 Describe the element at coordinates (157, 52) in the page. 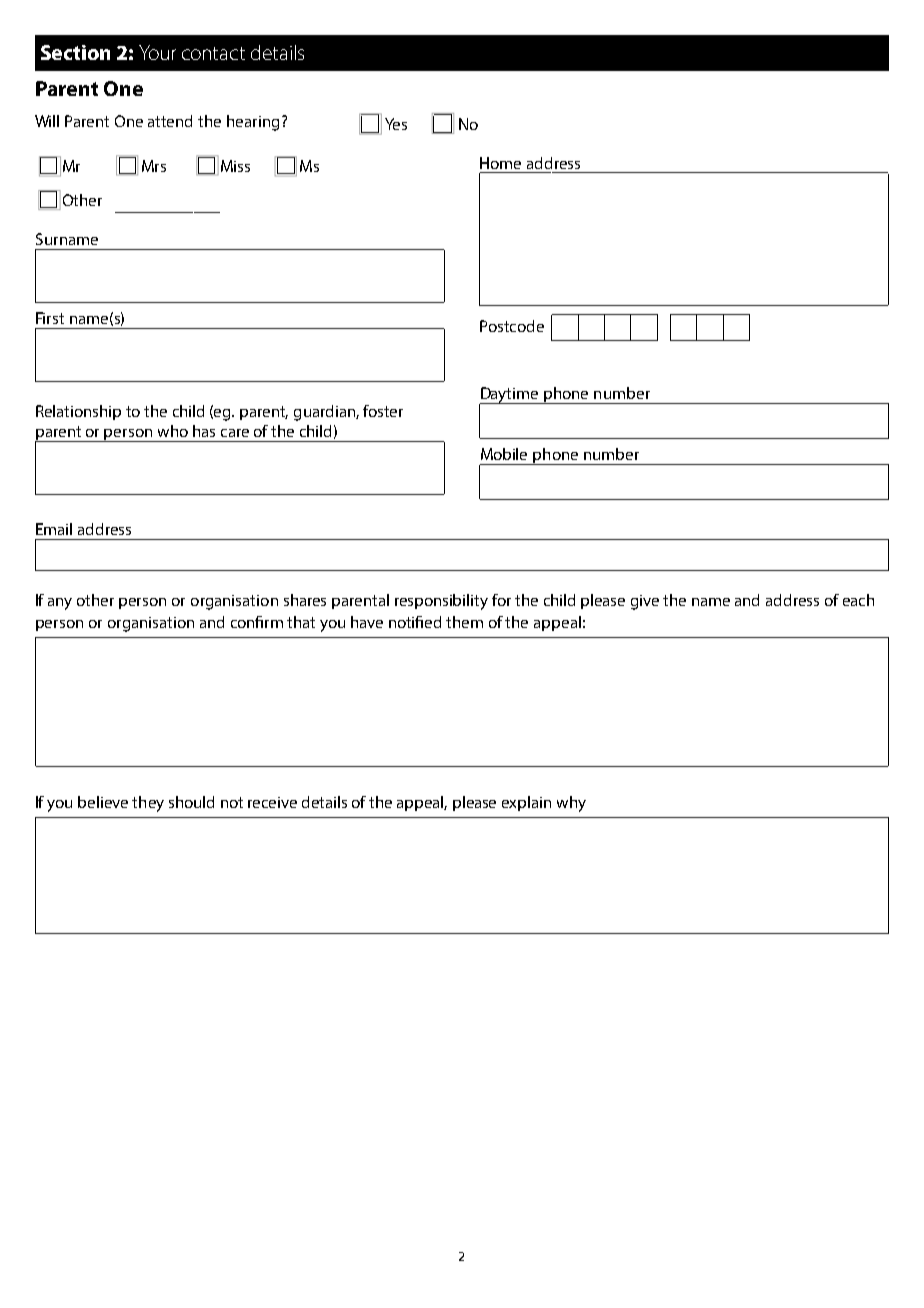

I see `Your` at that location.
